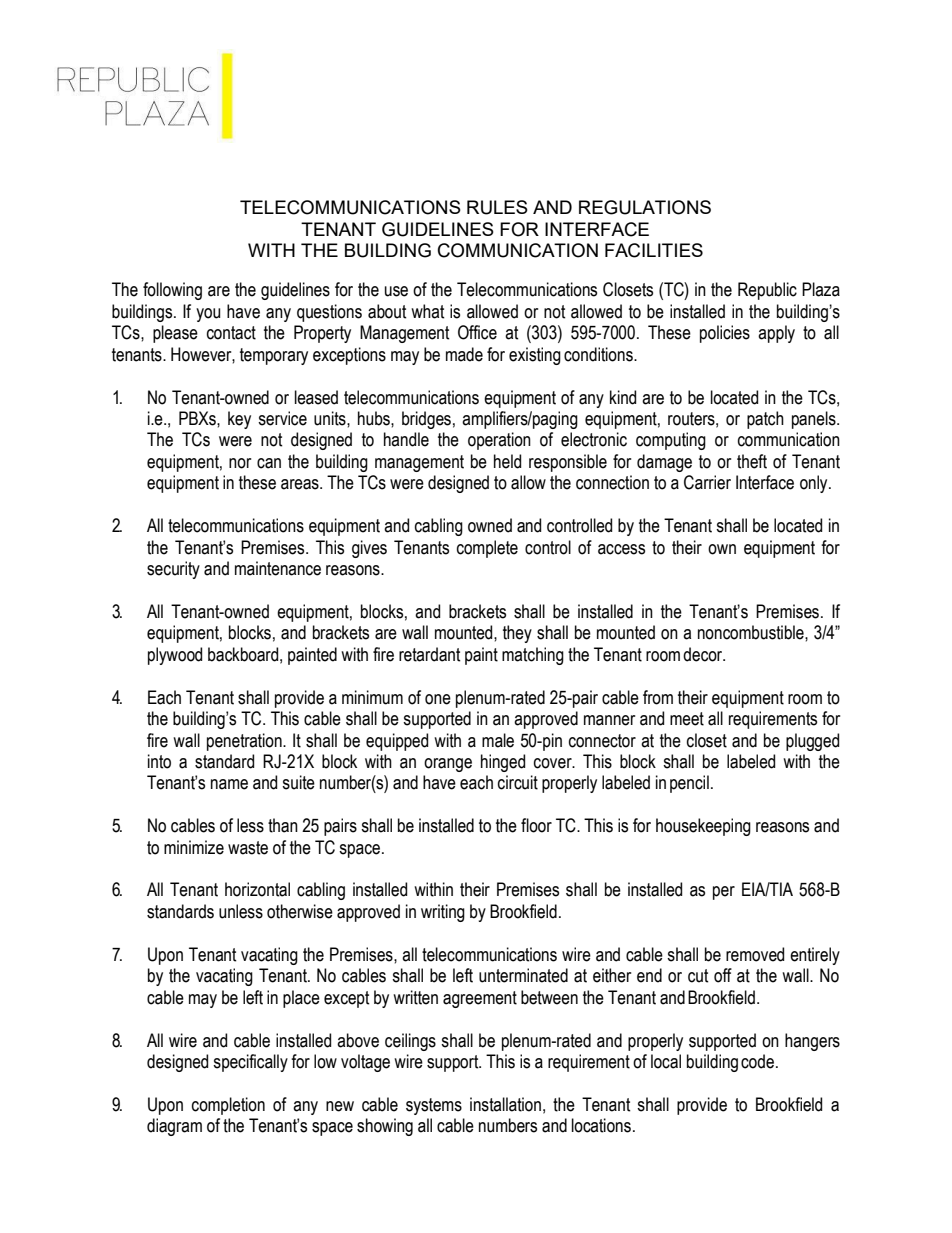  Describe the element at coordinates (228, 1106) in the screenshot. I see `completion` at that location.
